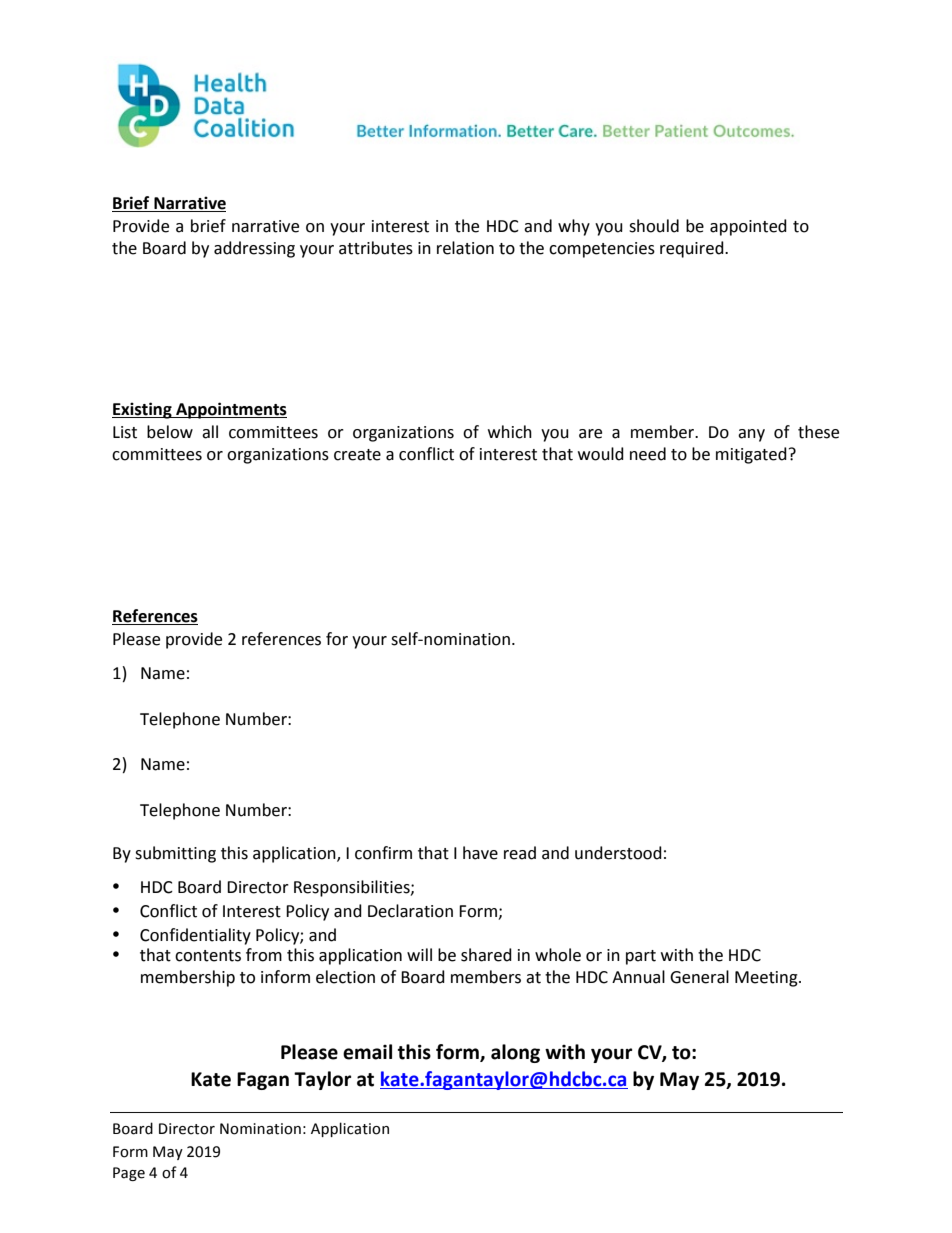 The height and width of the page is (1233, 952). Describe the element at coordinates (618, 853) in the page. I see `understood` at that location.
